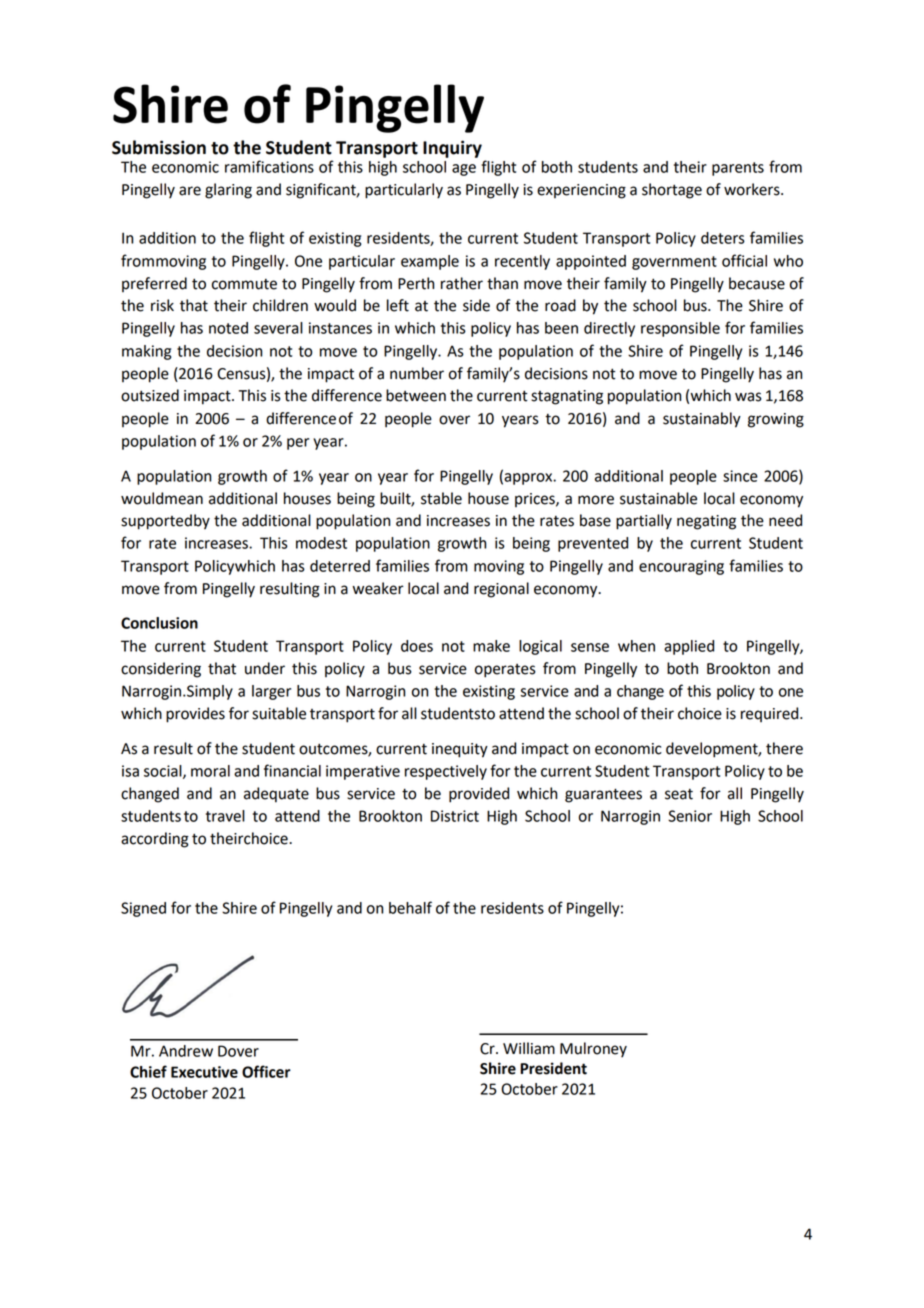  I want to click on Andrew, so click(186, 1051).
